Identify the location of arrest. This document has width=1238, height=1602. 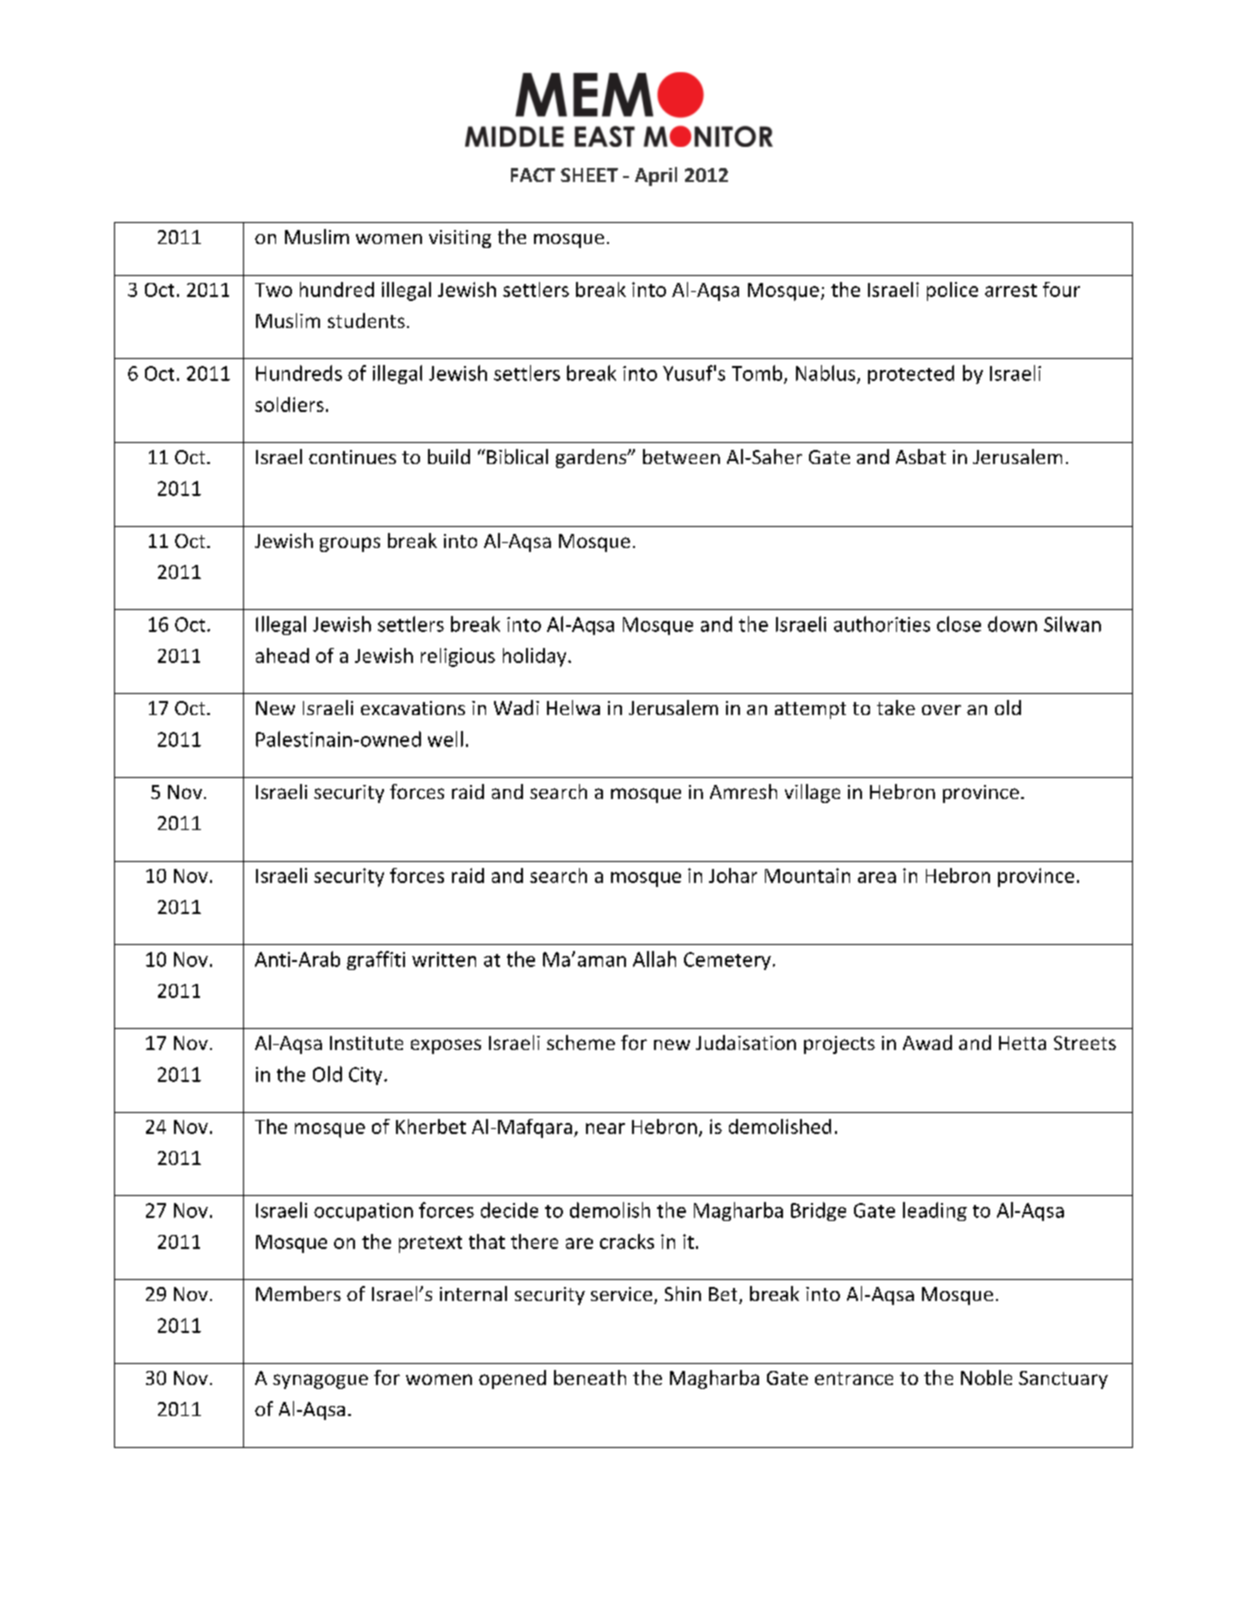
(1011, 290).
